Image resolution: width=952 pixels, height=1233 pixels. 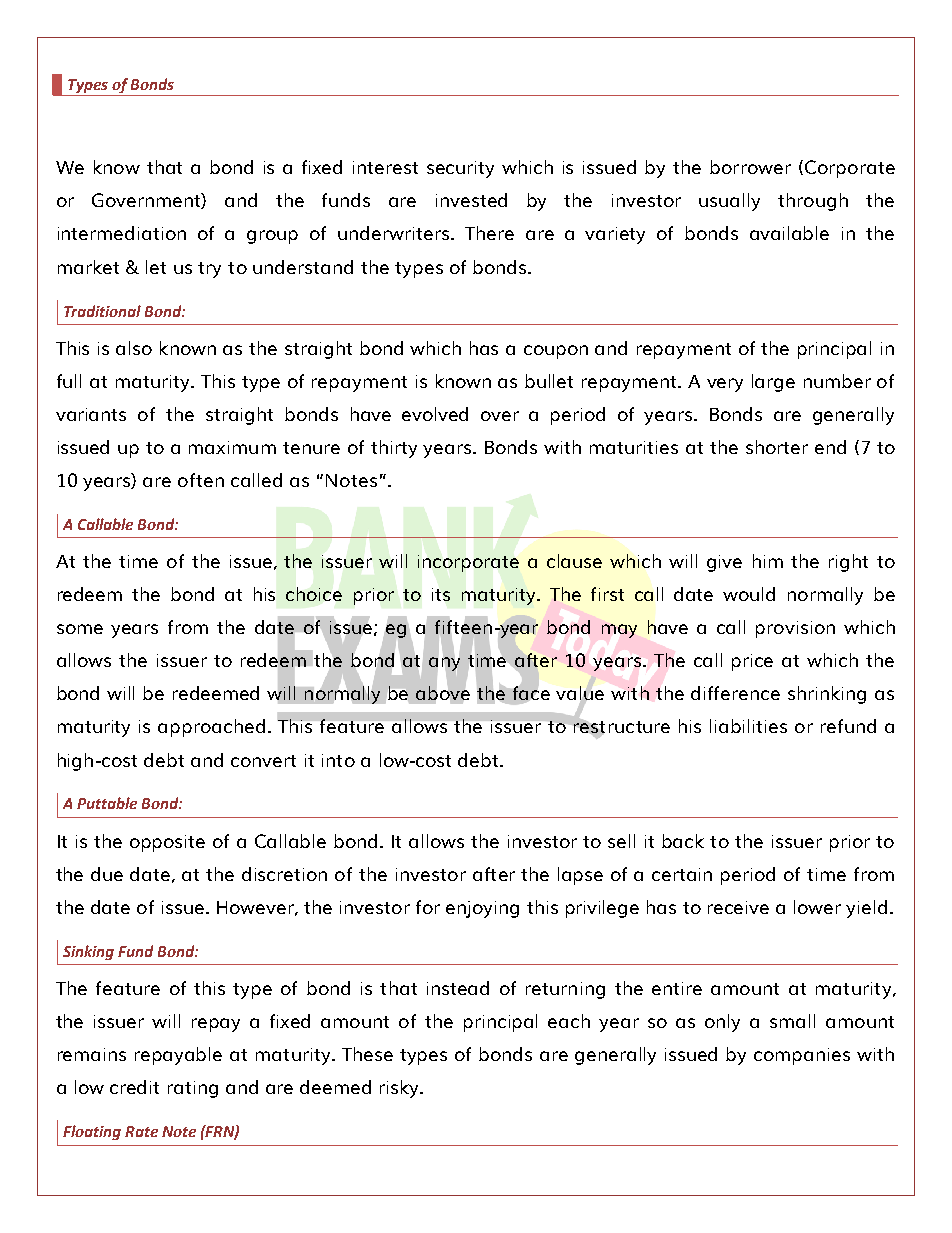 I want to click on its, so click(x=441, y=594).
